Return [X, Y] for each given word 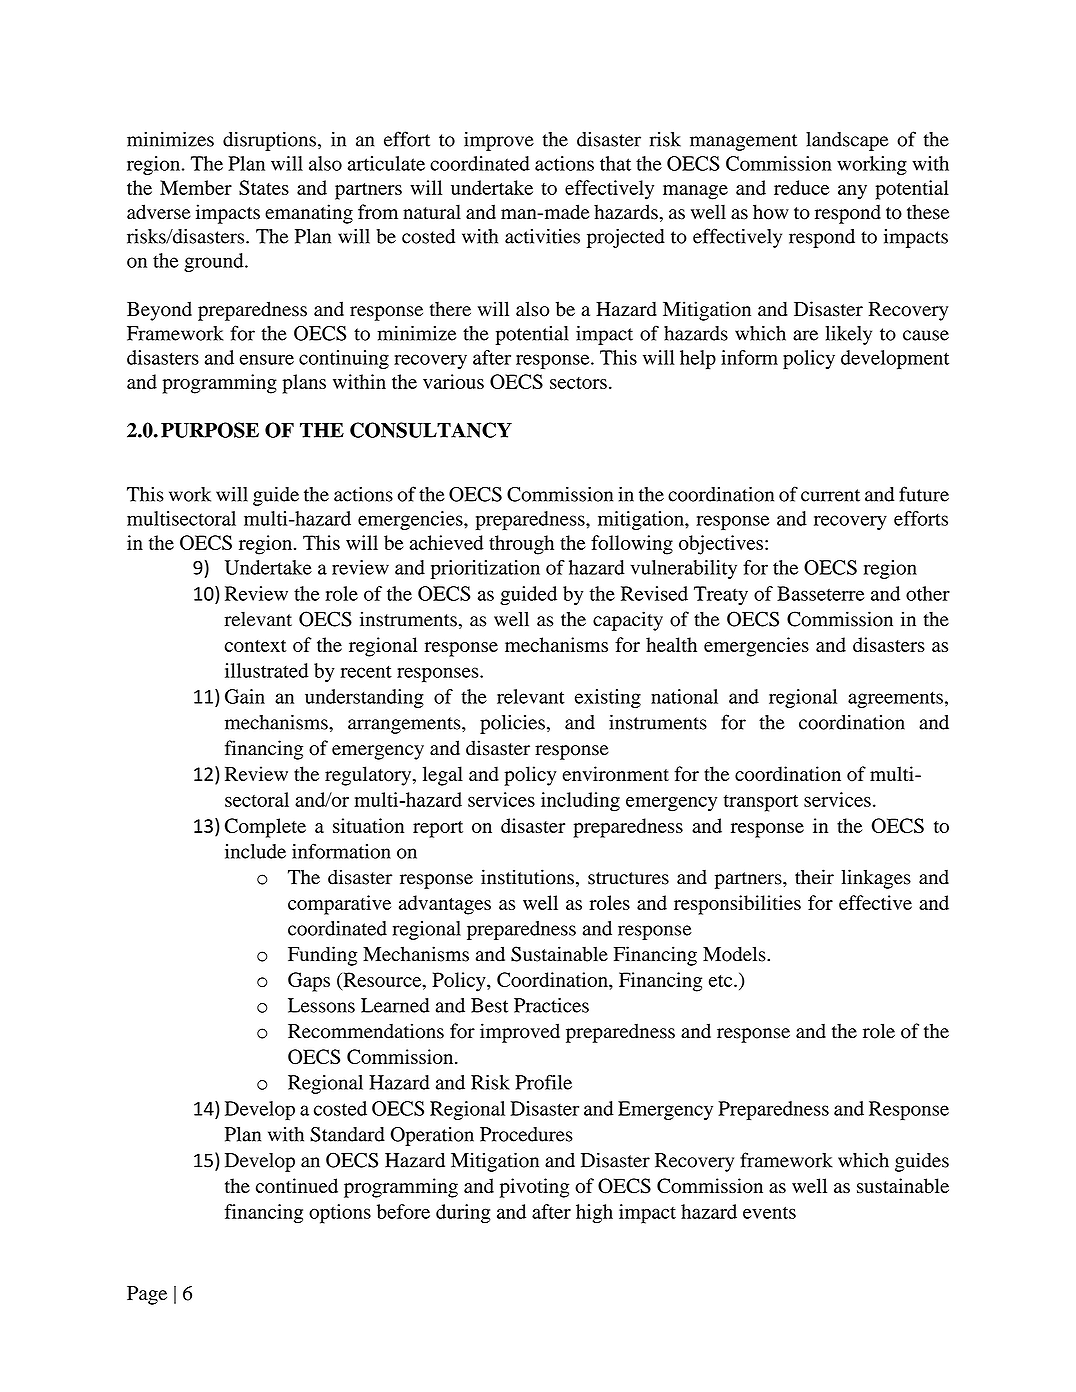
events [769, 1212]
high [594, 1214]
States [264, 187]
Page [147, 1295]
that [615, 163]
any [852, 192]
